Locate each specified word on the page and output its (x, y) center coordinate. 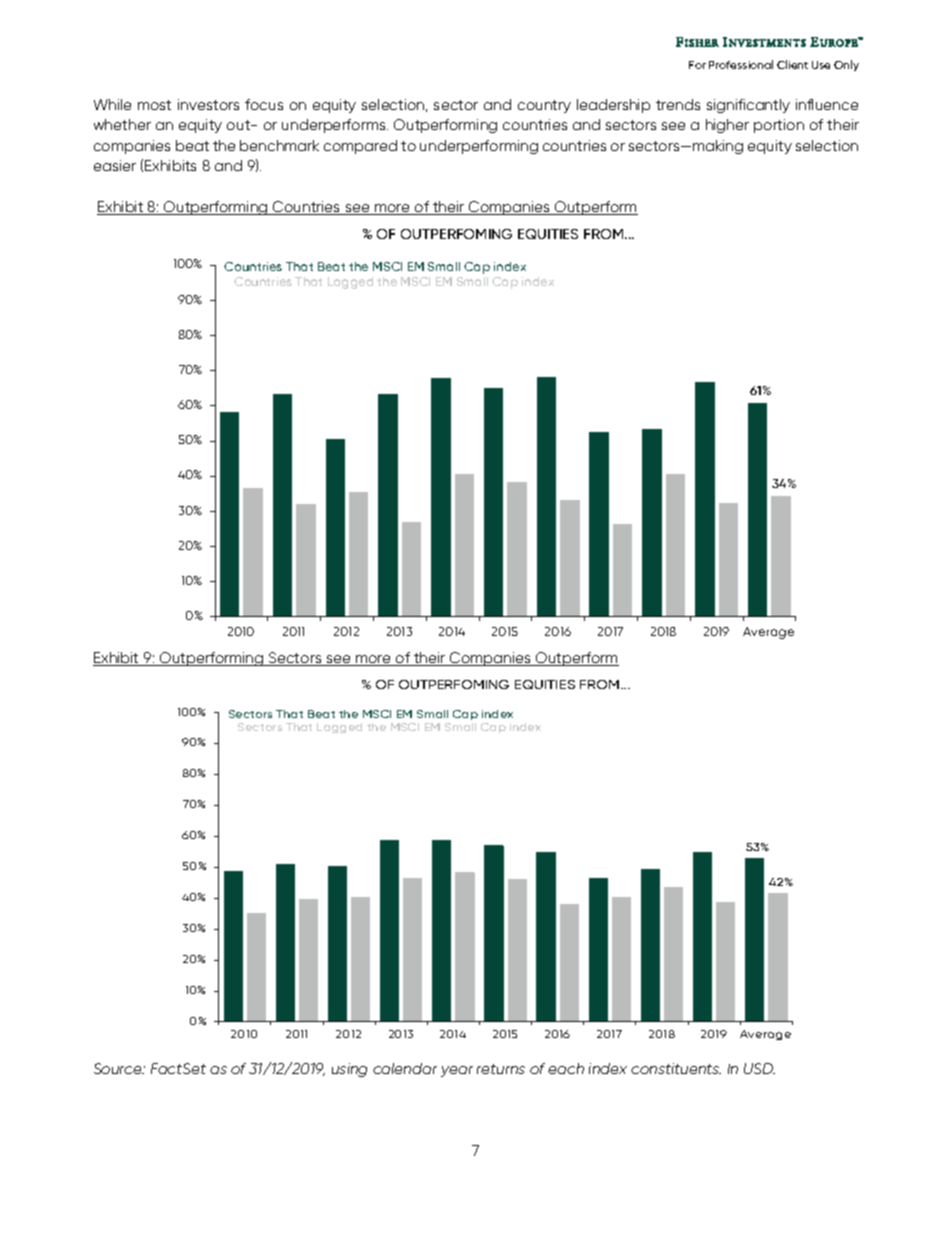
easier (115, 165)
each (566, 1068)
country (544, 106)
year (457, 1071)
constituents (676, 1068)
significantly (748, 106)
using (349, 1070)
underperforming (479, 147)
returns (501, 1069)
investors (208, 104)
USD (759, 1068)
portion (779, 126)
